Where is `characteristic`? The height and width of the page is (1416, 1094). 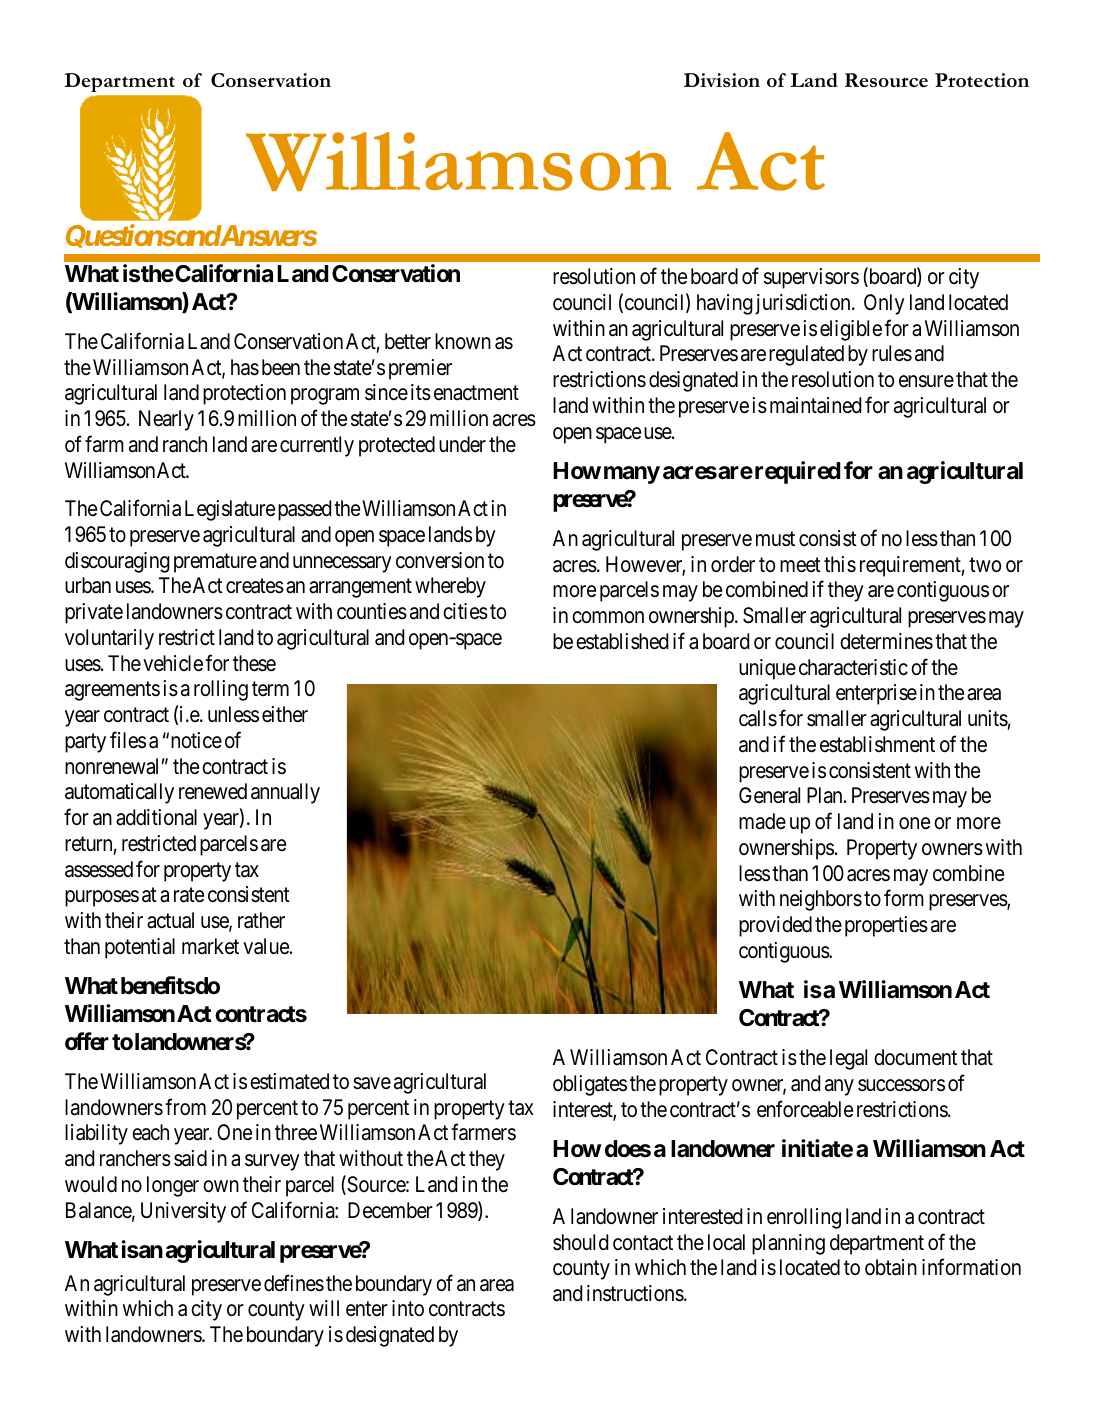 characteristic is located at coordinates (853, 667).
